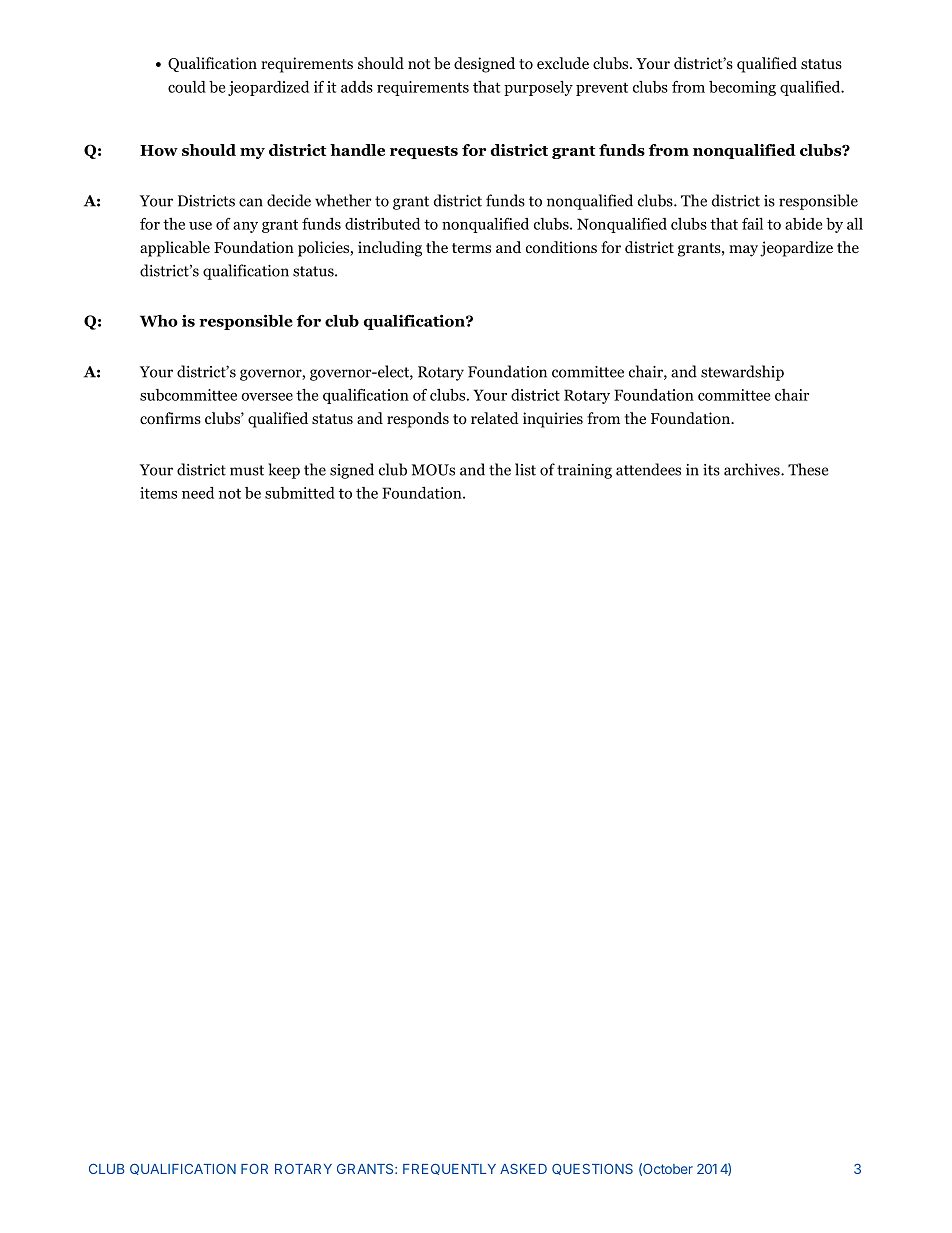  I want to click on FREQUENTLY, so click(449, 1169).
